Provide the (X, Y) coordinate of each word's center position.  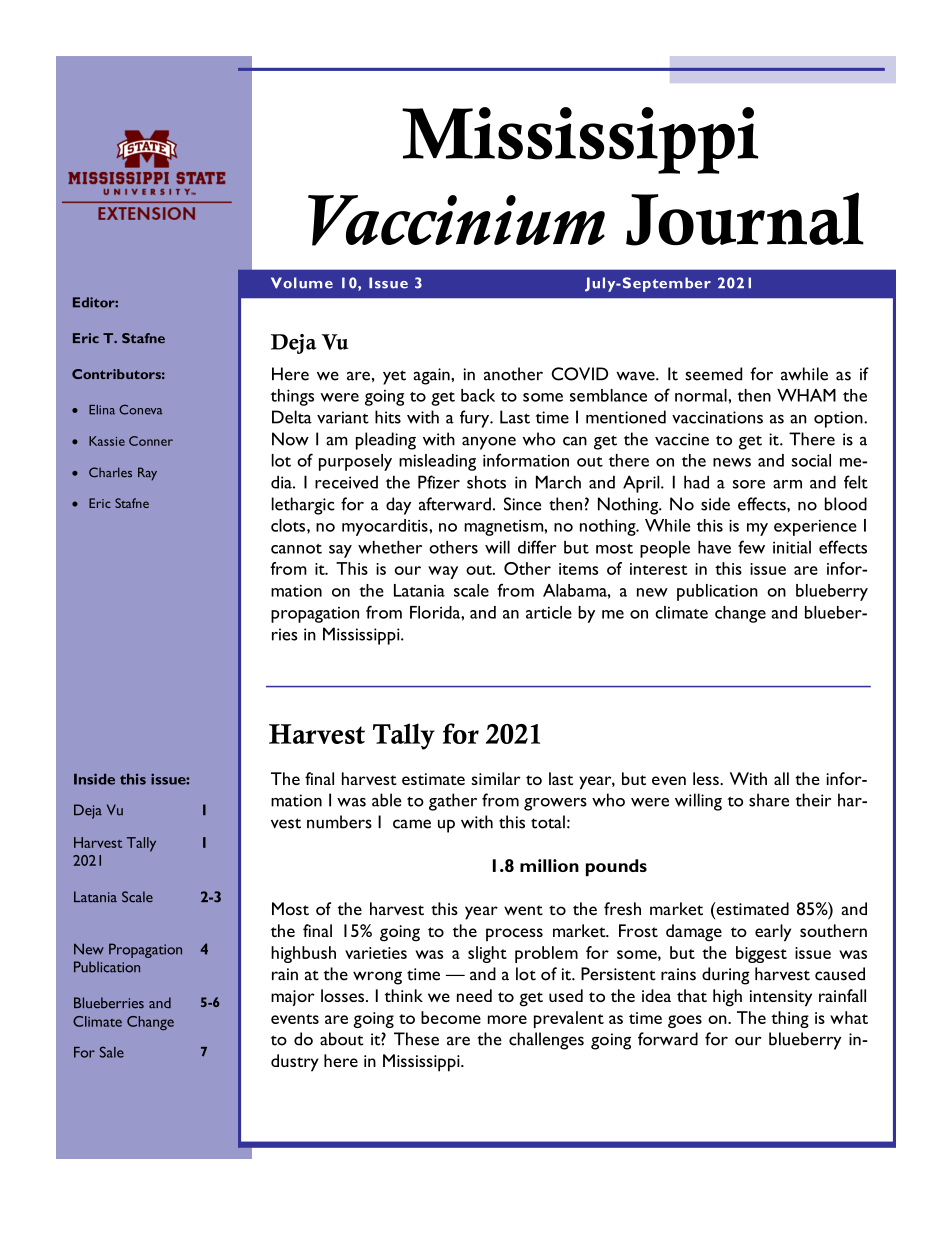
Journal (745, 219)
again (432, 376)
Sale (112, 1052)
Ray (147, 474)
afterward (455, 504)
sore (749, 484)
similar (496, 778)
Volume (302, 283)
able (387, 800)
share (769, 800)
